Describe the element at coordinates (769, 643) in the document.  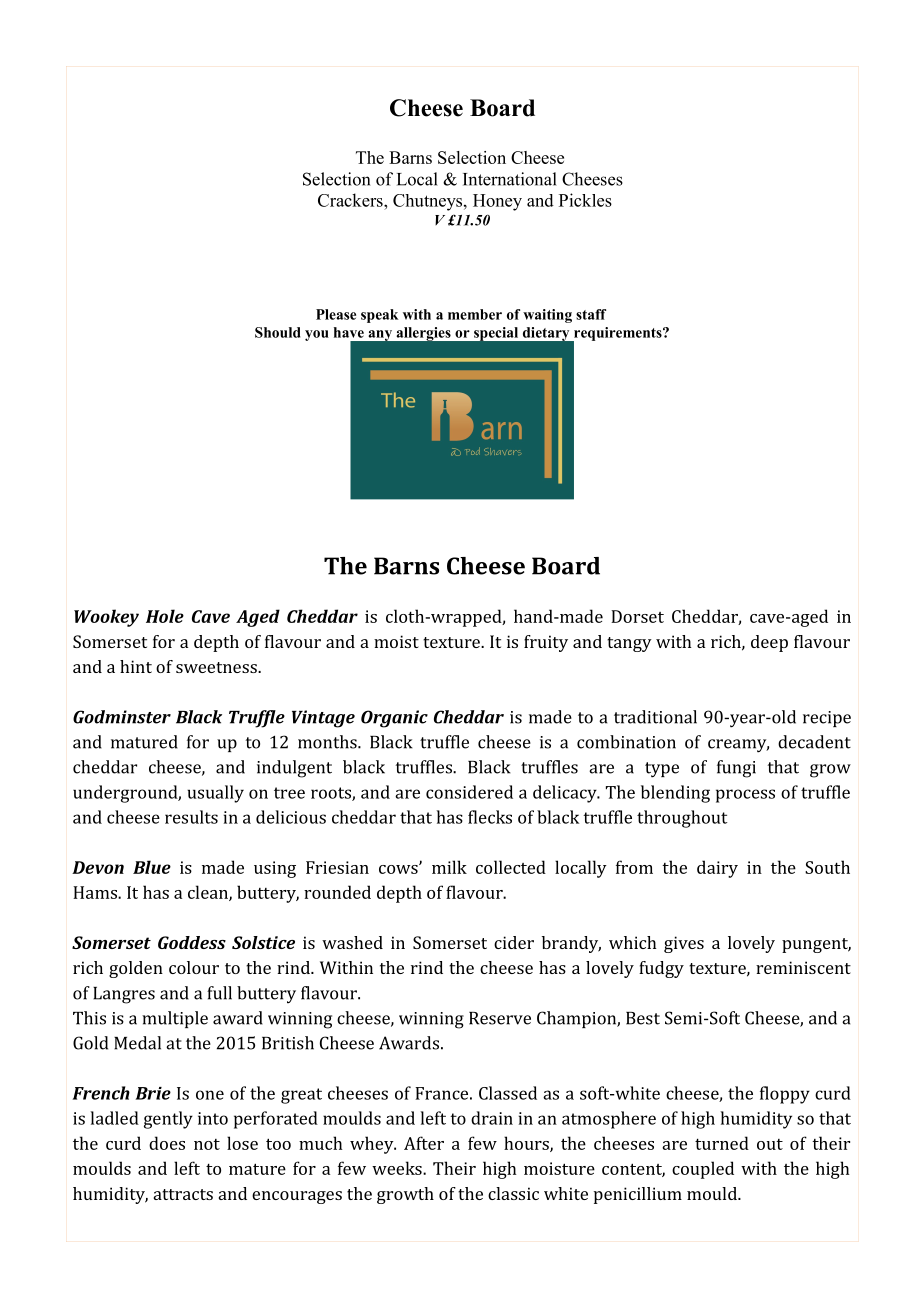
I see `deep` at that location.
